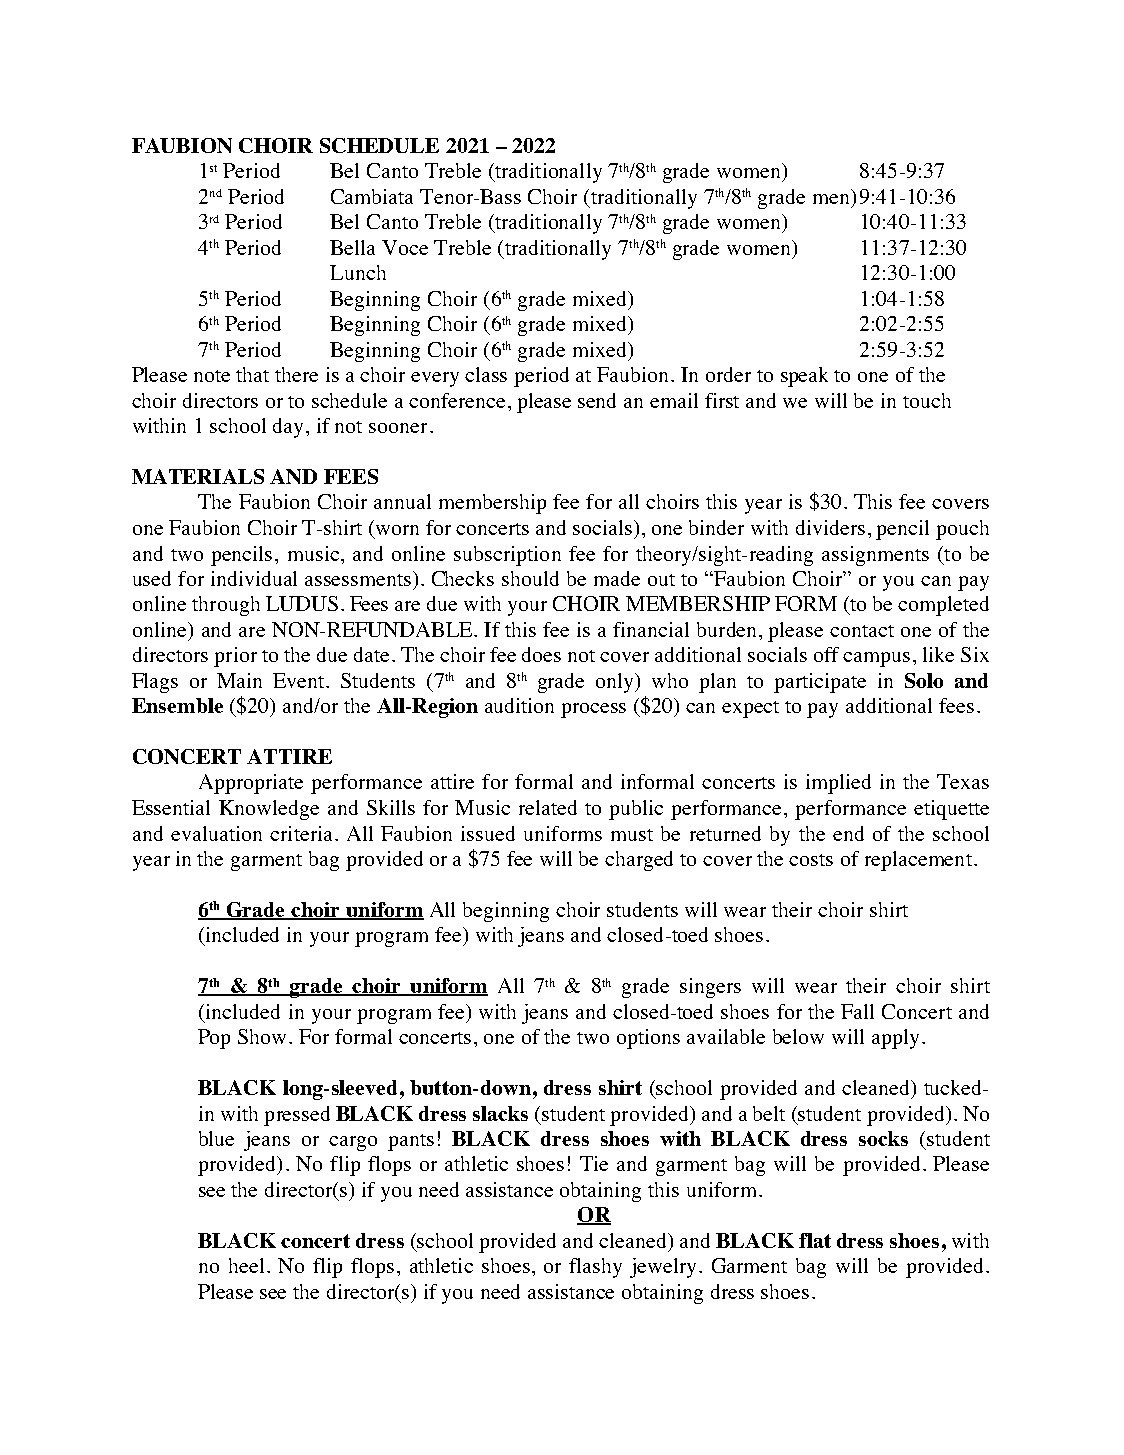 The image size is (1124, 1455). Describe the element at coordinates (216, 833) in the screenshot. I see `evaluation` at that location.
